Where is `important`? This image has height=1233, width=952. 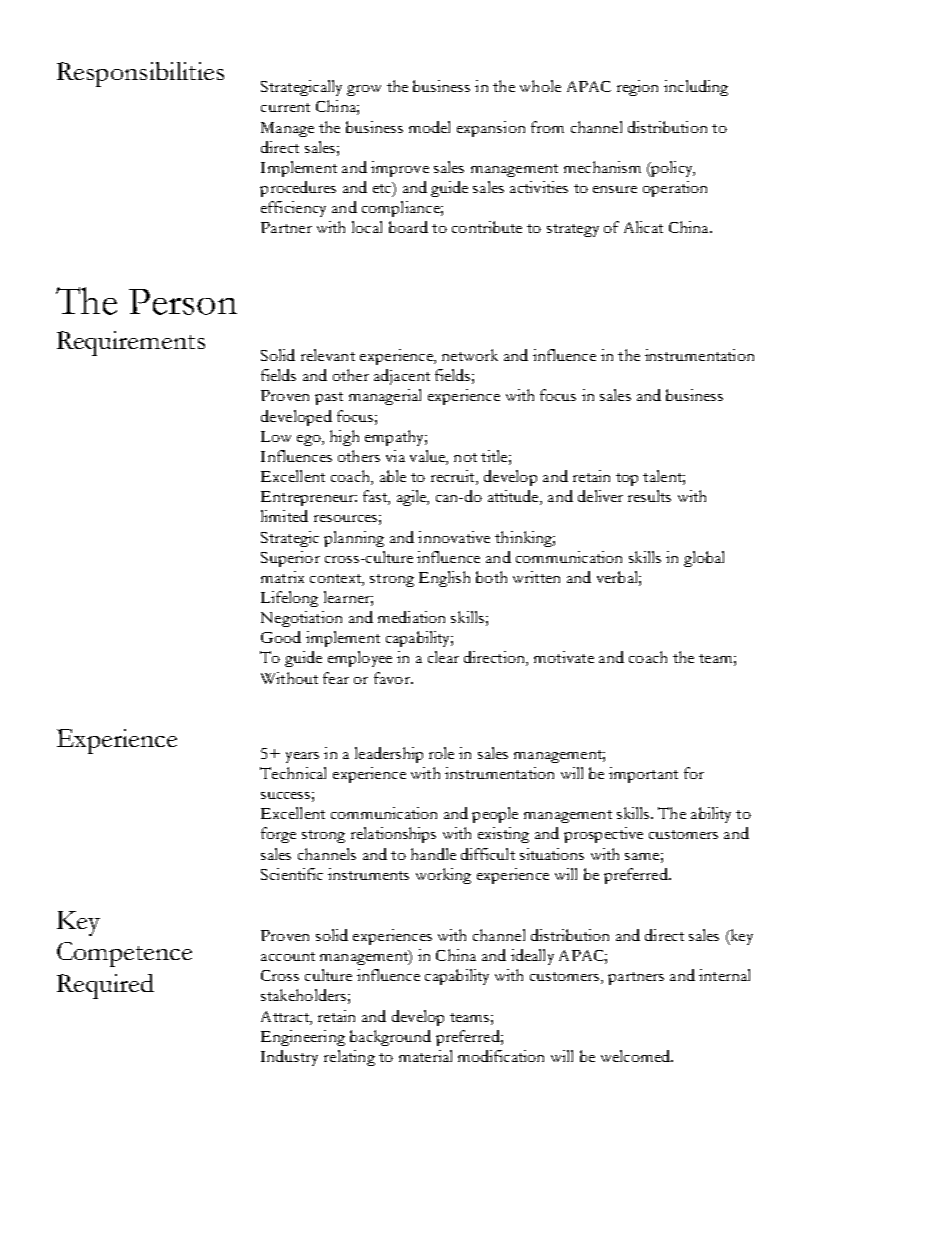
important is located at coordinates (643, 775).
